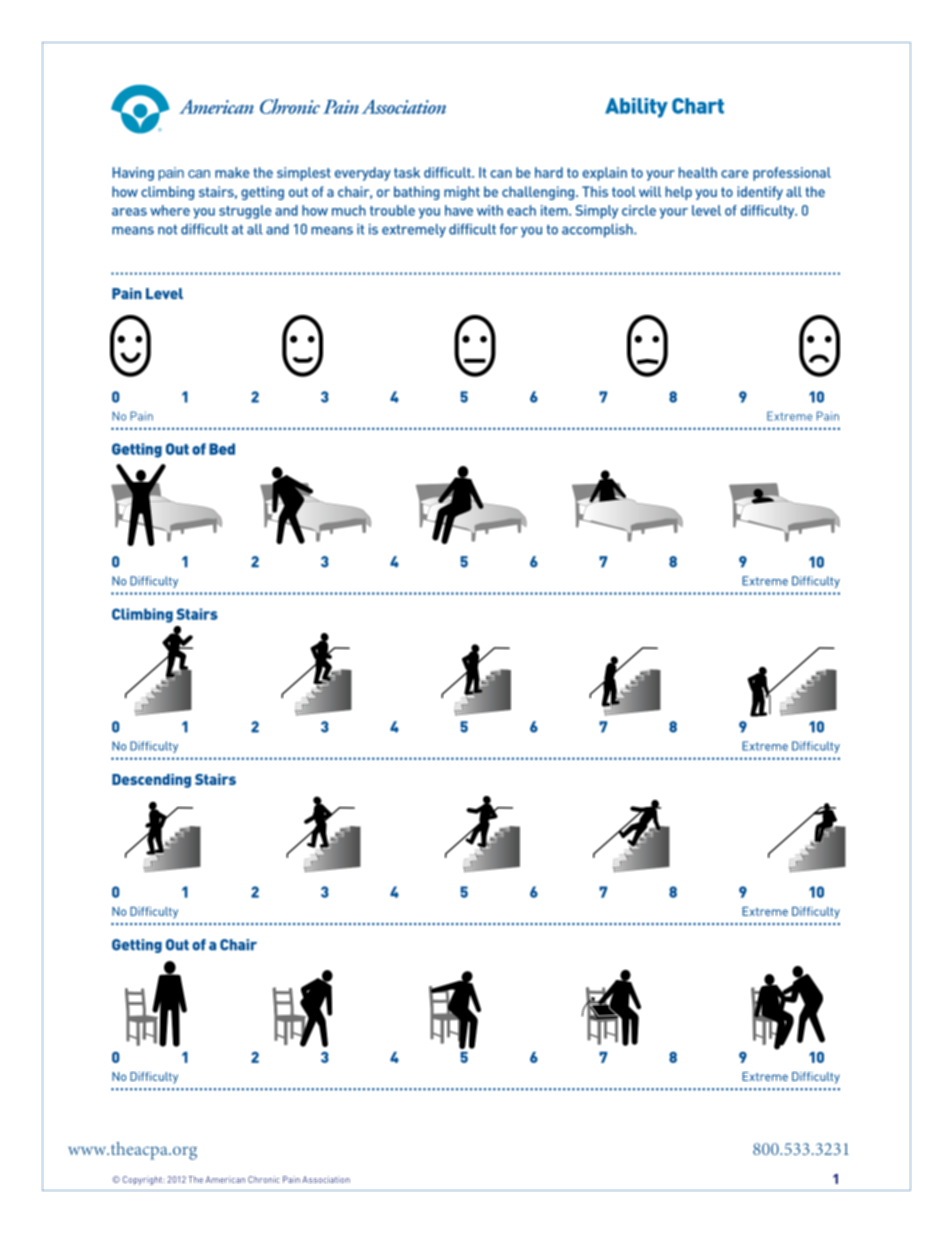 The width and height of the document is (952, 1233). I want to click on Chart, so click(698, 106).
